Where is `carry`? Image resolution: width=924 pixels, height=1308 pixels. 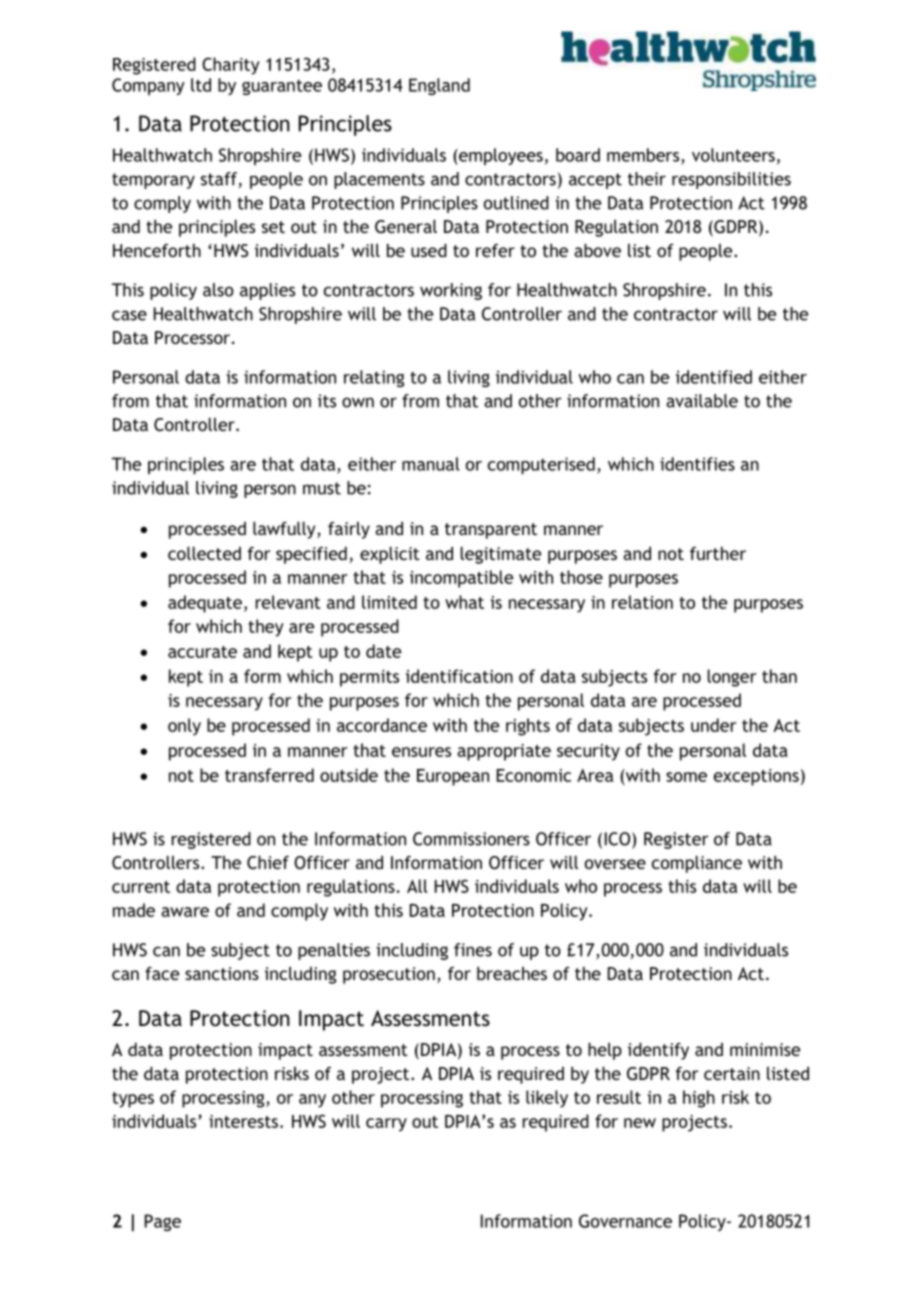 carry is located at coordinates (386, 1125).
